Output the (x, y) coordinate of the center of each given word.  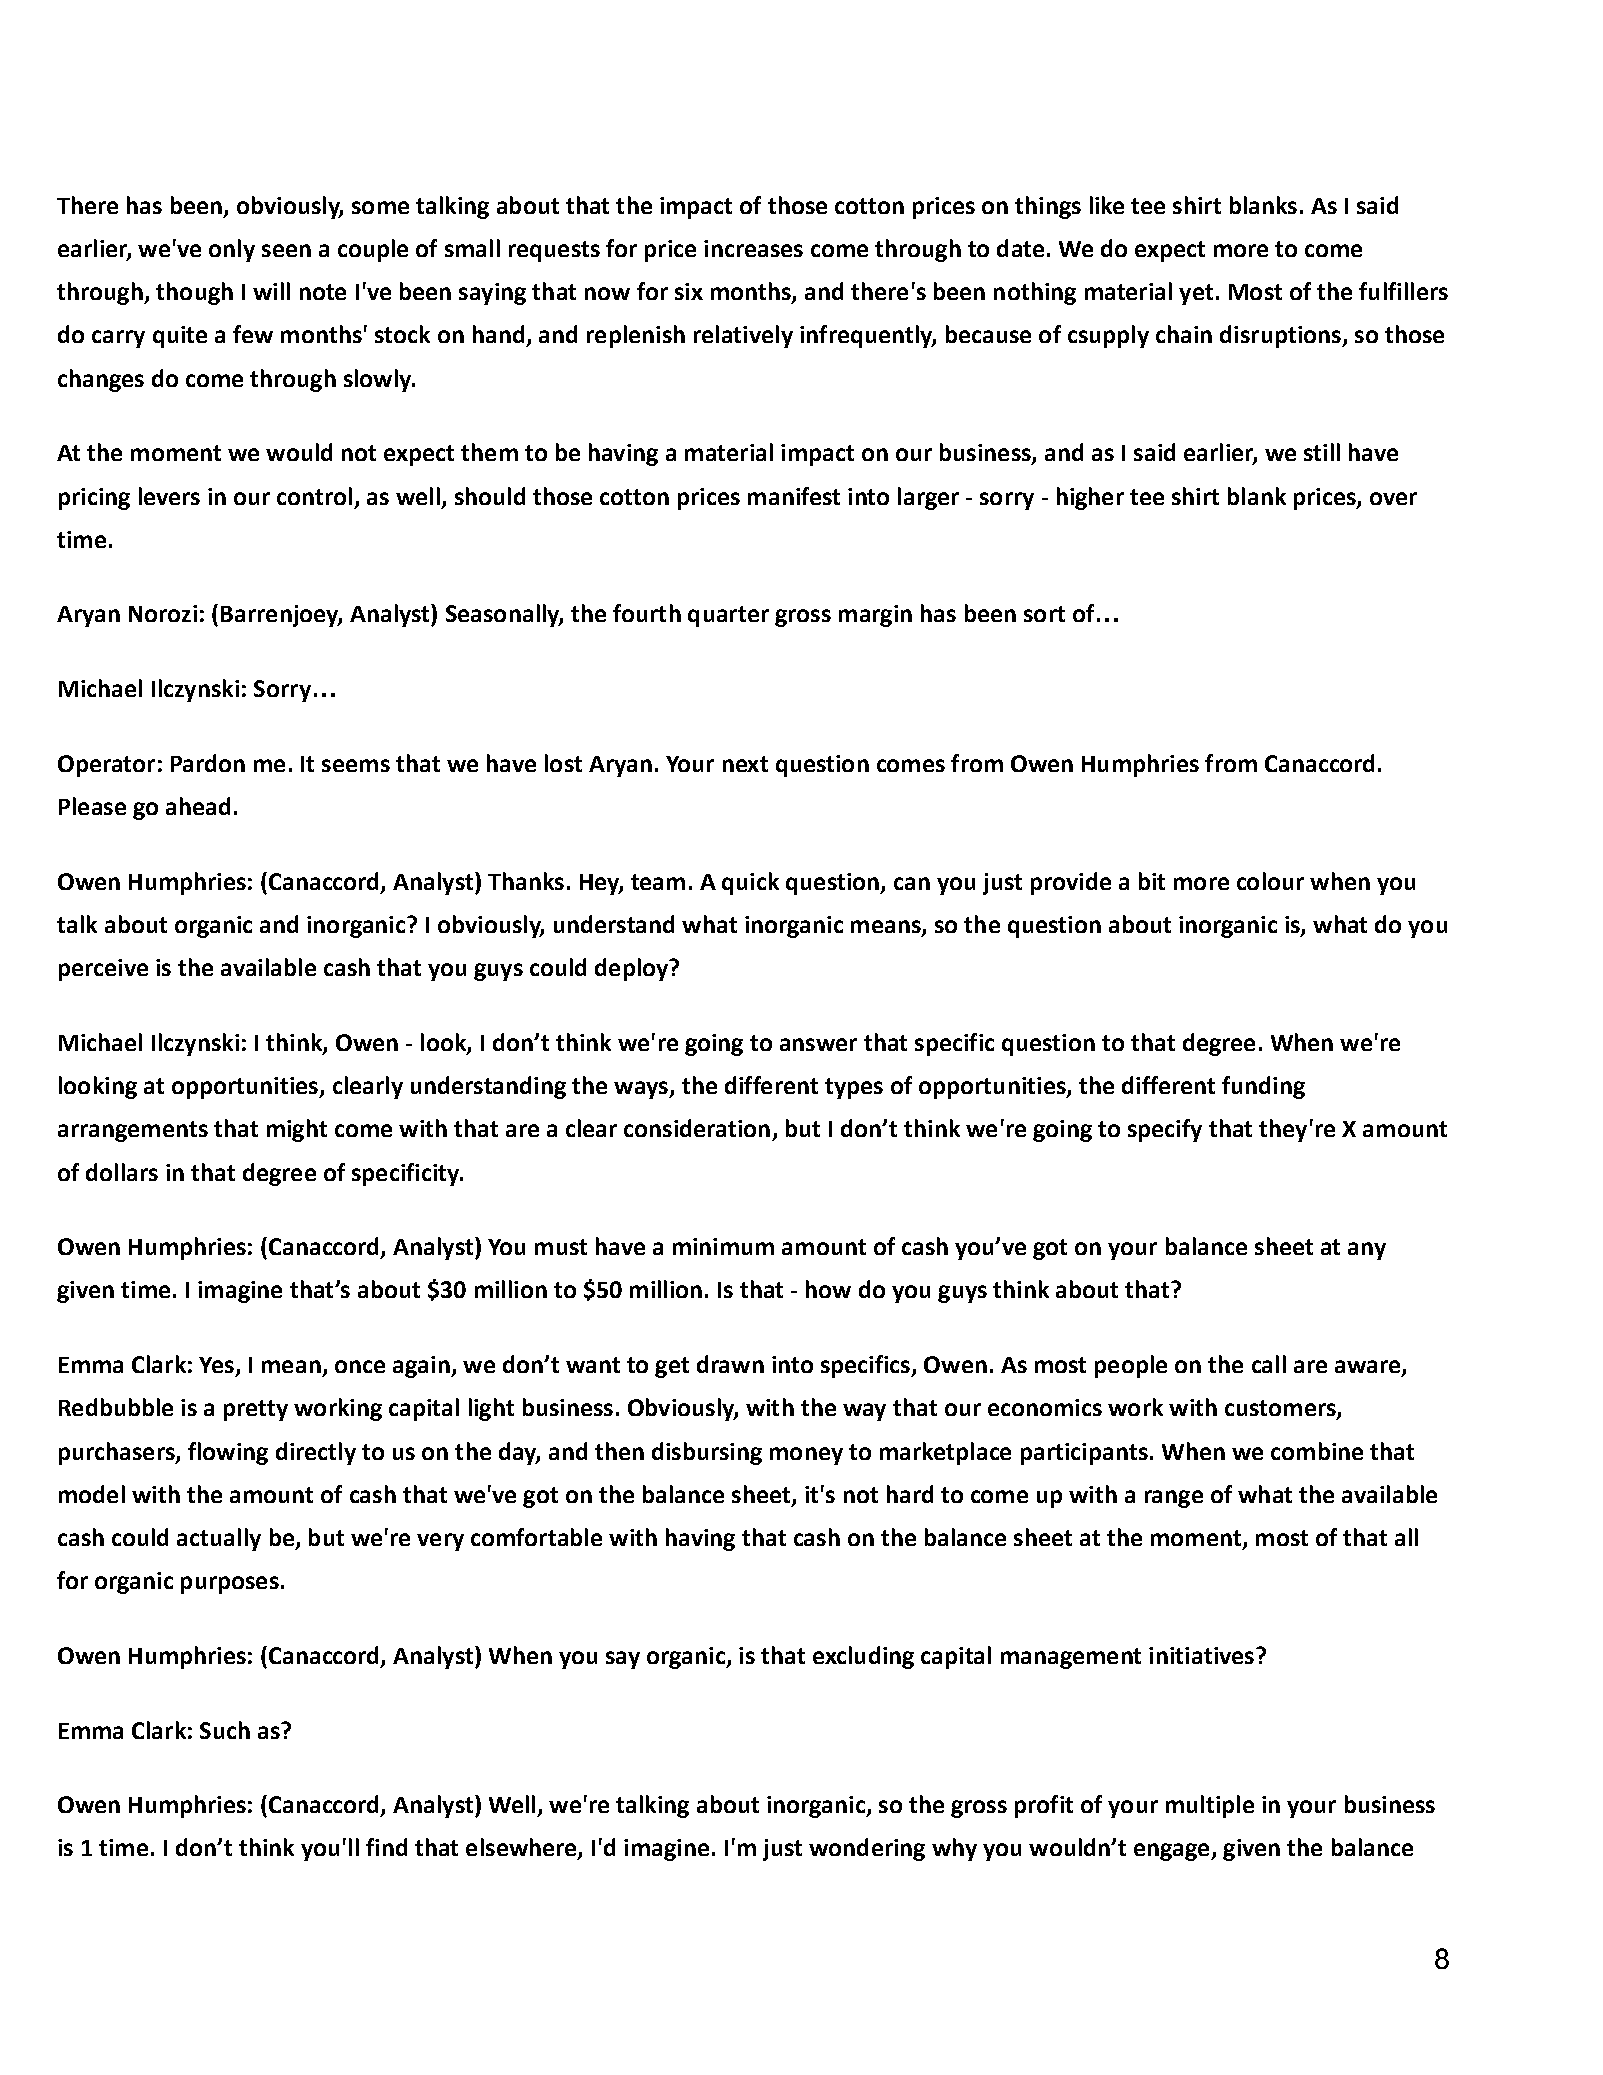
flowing (228, 1453)
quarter (728, 616)
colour (1270, 881)
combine (1317, 1451)
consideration (697, 1128)
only (232, 250)
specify (1165, 1130)
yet (1196, 294)
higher (1090, 498)
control (314, 496)
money (806, 1456)
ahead (198, 806)
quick (750, 883)
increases (753, 248)
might (297, 1130)
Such (225, 1730)
